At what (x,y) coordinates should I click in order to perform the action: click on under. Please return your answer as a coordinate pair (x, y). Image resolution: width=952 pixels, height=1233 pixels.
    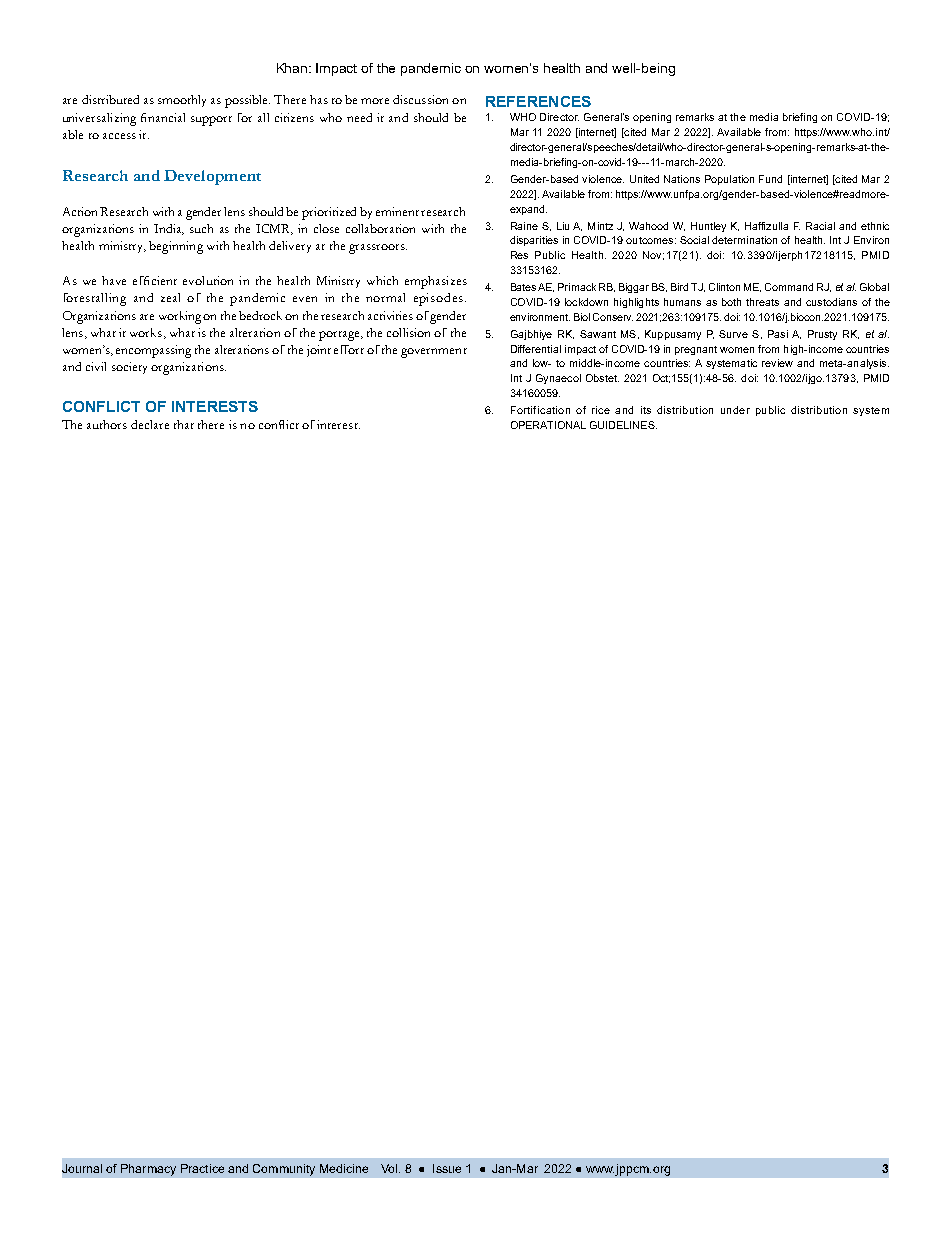
    Looking at the image, I should click on (735, 410).
